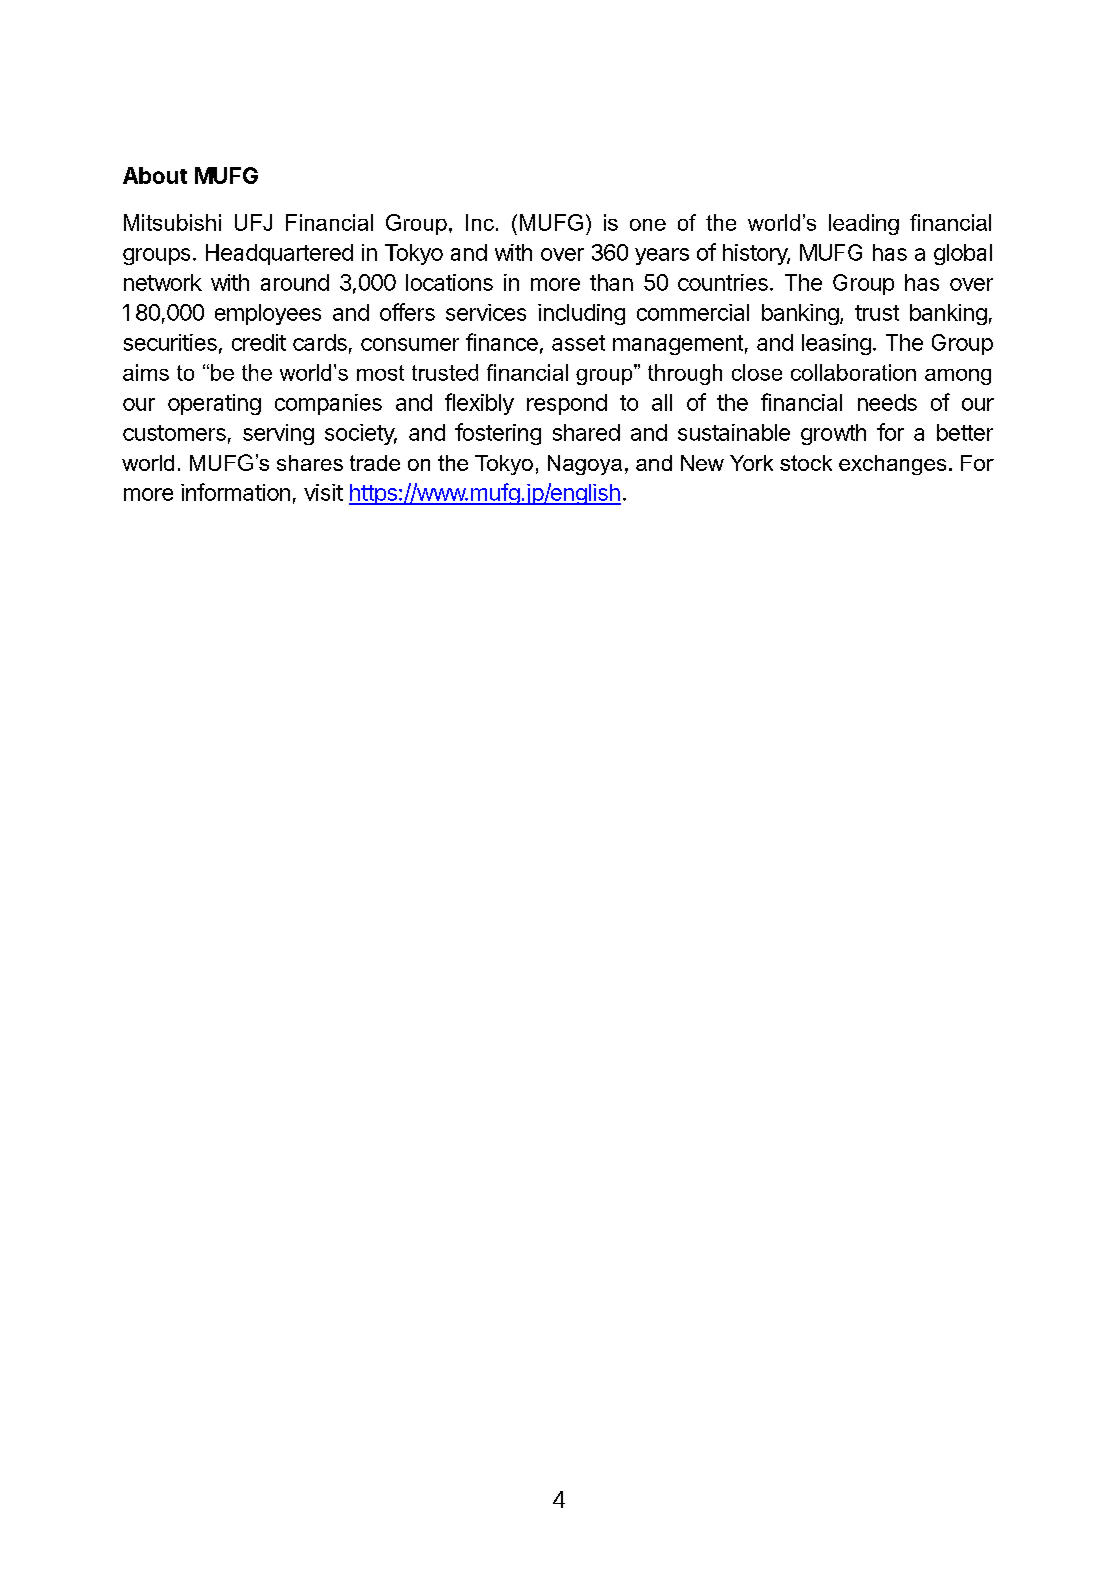 The height and width of the screenshot is (1579, 1116). Describe the element at coordinates (864, 224) in the screenshot. I see `leading` at that location.
